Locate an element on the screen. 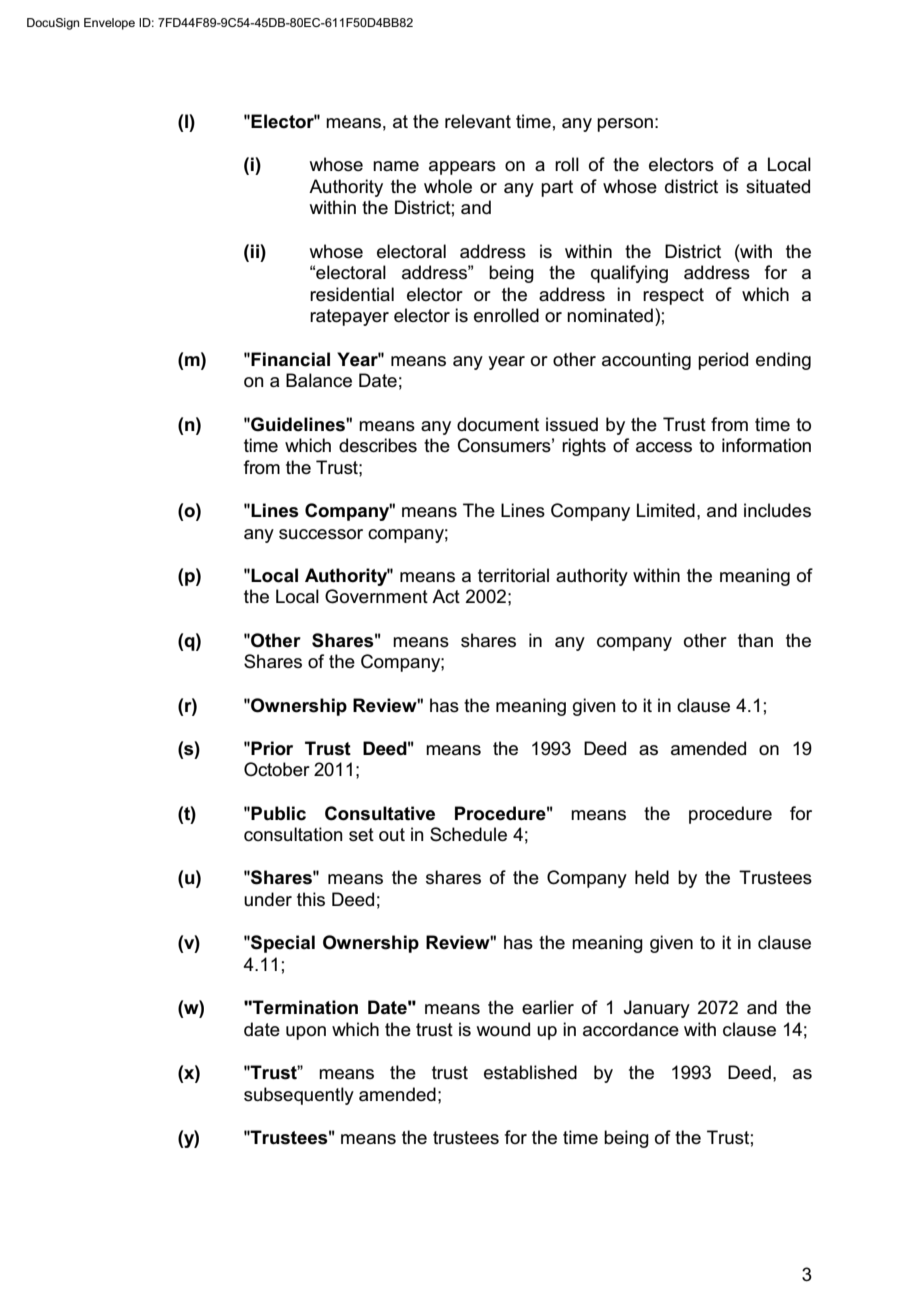 This screenshot has width=924, height=1308. territorial is located at coordinates (513, 575).
